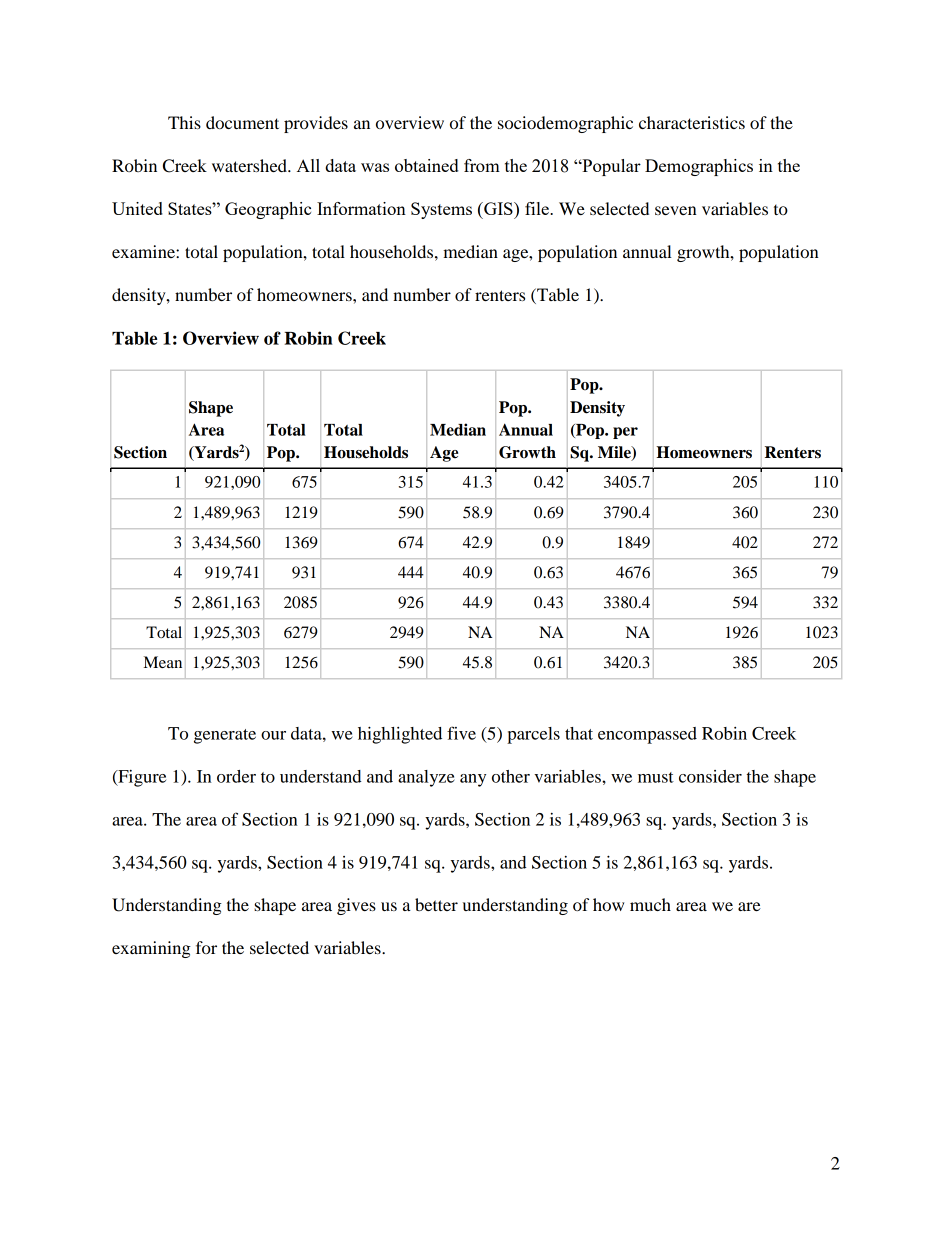 The image size is (952, 1233). Describe the element at coordinates (625, 433) in the screenshot. I see `per` at that location.
